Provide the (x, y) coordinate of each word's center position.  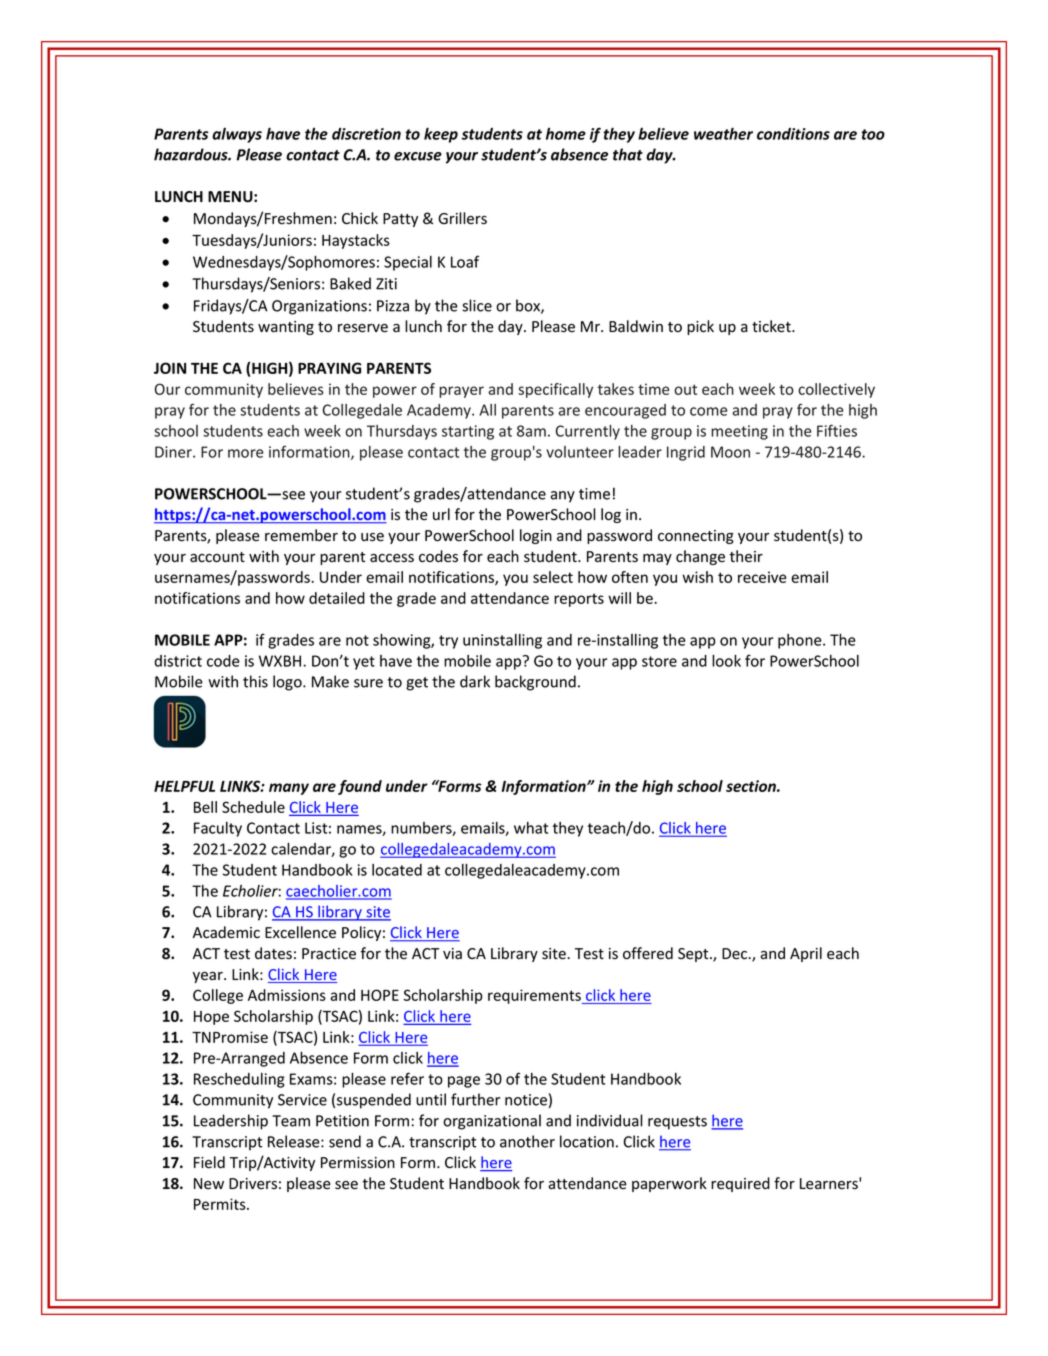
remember (301, 535)
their (746, 556)
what (531, 828)
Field (209, 1162)
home (566, 134)
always (237, 135)
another (527, 1141)
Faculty (218, 829)
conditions (793, 134)
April (806, 954)
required (740, 1184)
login (536, 536)
